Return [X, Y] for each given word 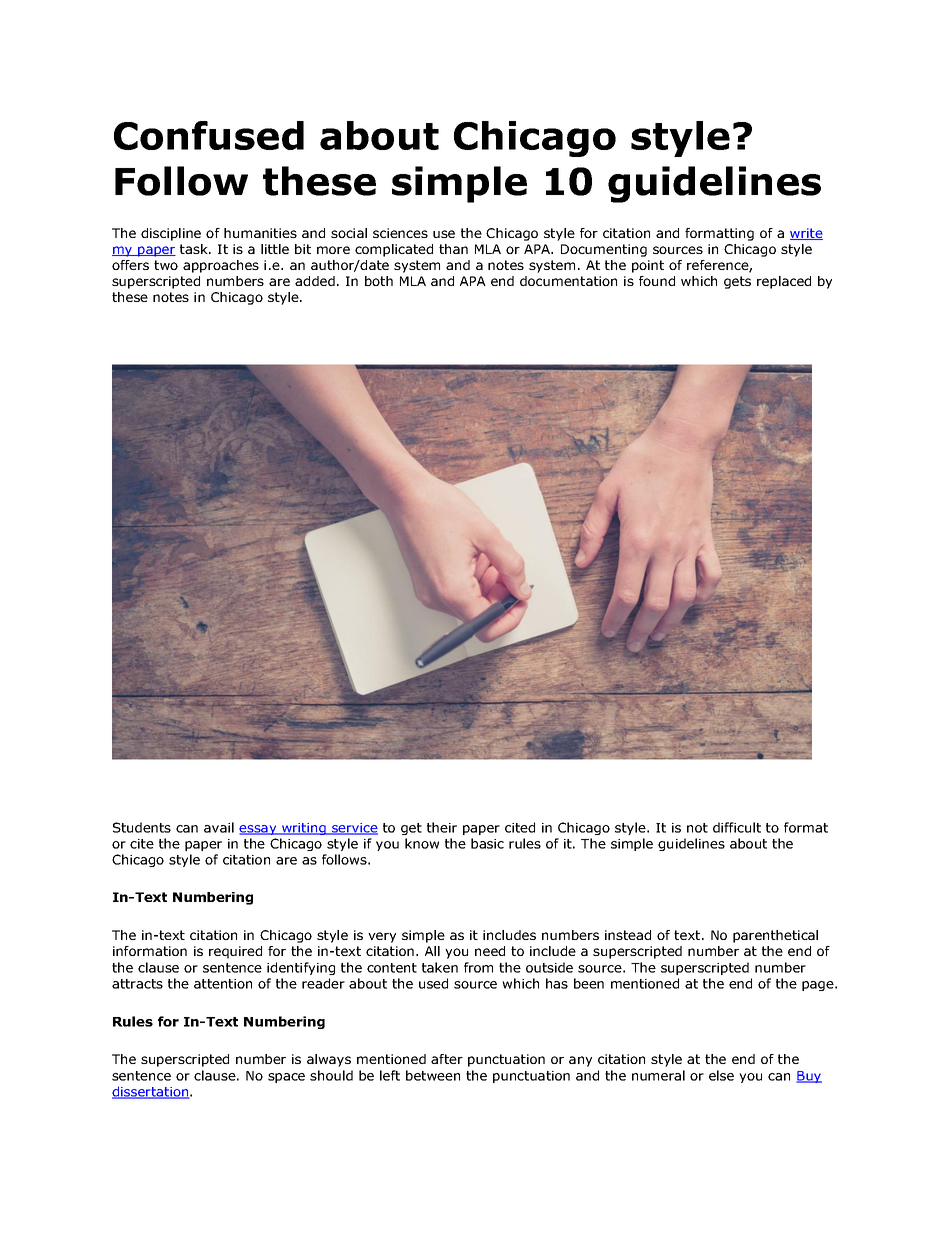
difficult [737, 827]
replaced [784, 282]
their [442, 827]
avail [219, 827]
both [379, 281]
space [286, 1078]
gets [737, 282]
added [315, 281]
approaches [221, 266]
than [453, 249]
